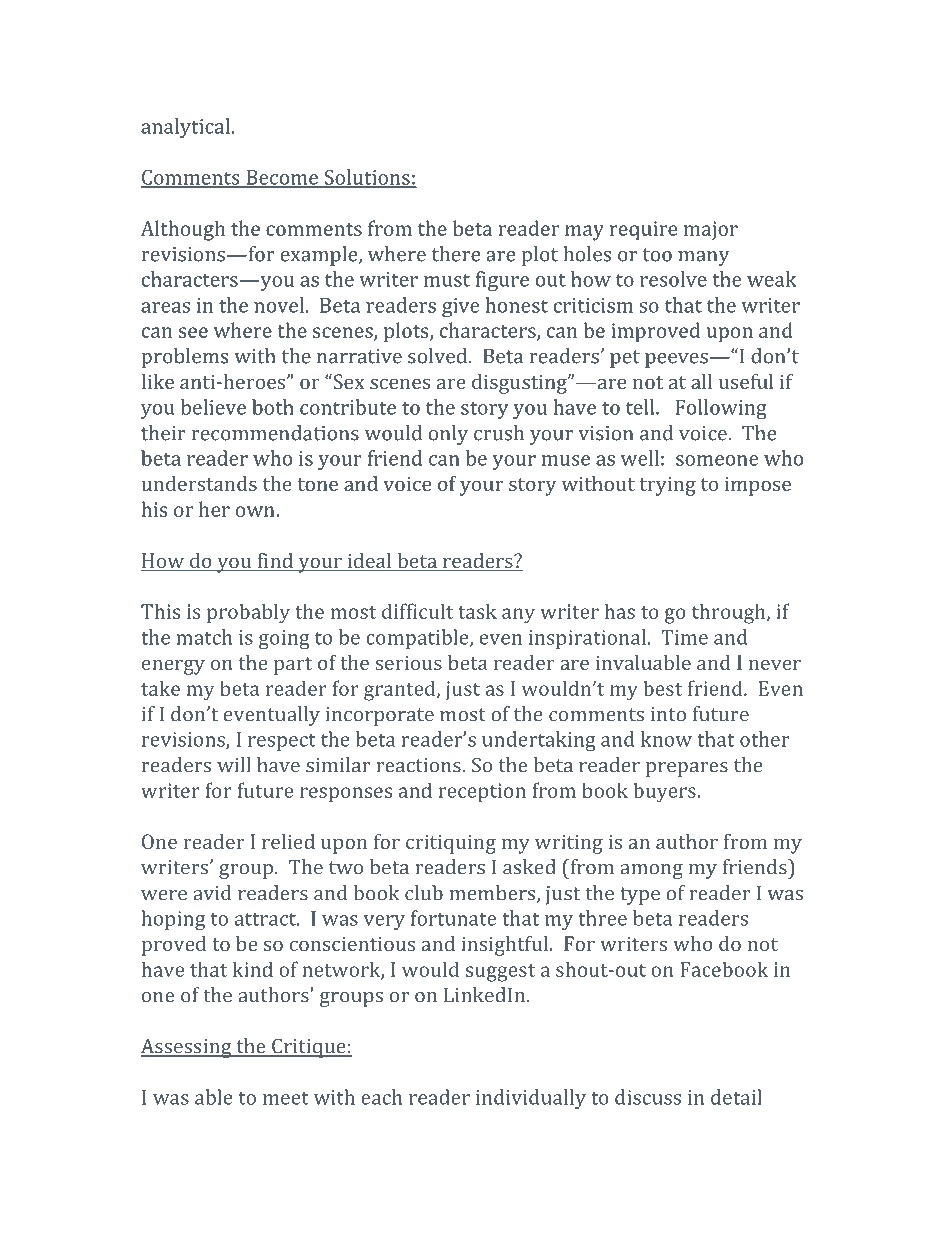 The height and width of the page is (1233, 952). I want to click on task, so click(477, 611).
